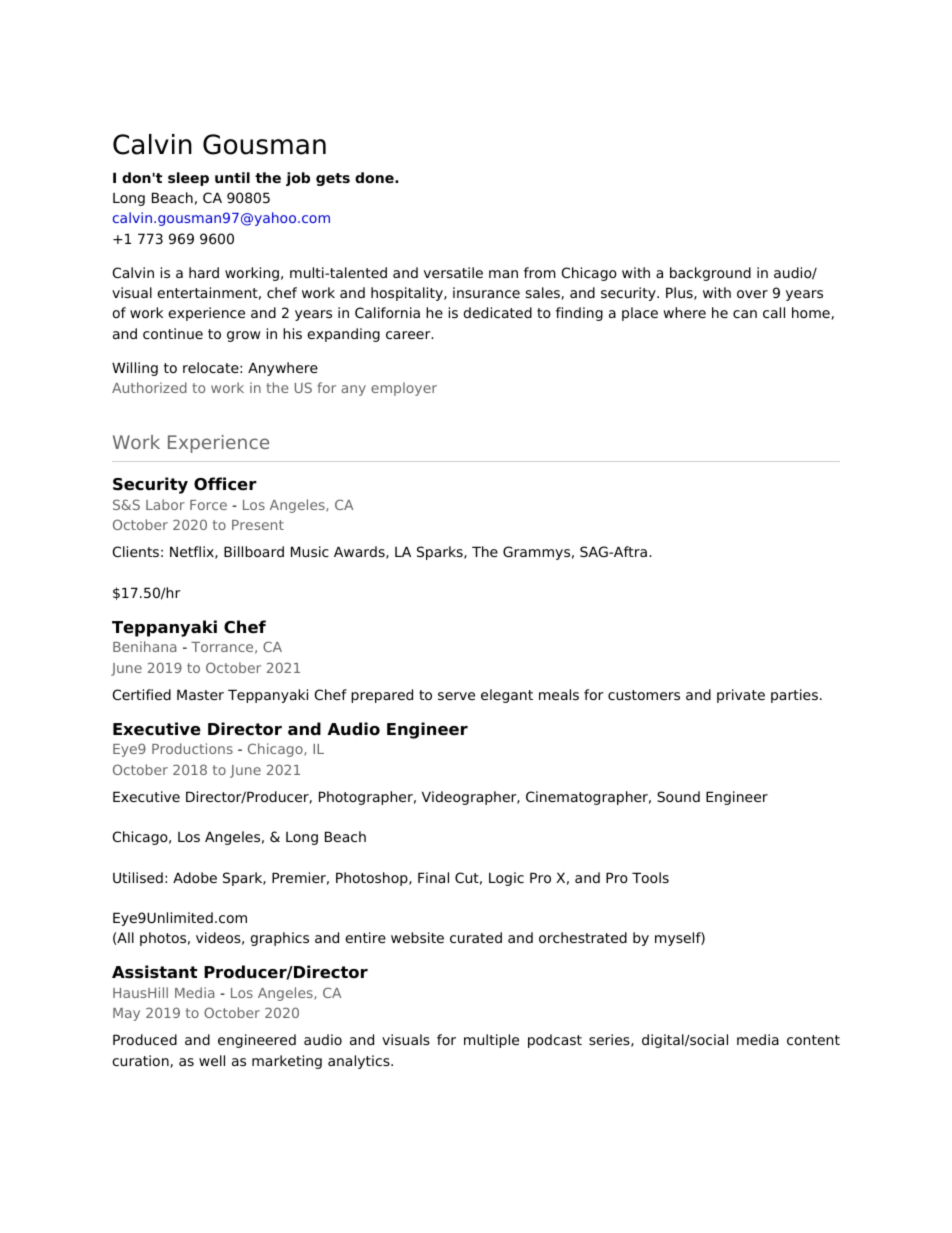 The image size is (952, 1233). I want to click on Sound, so click(678, 796).
